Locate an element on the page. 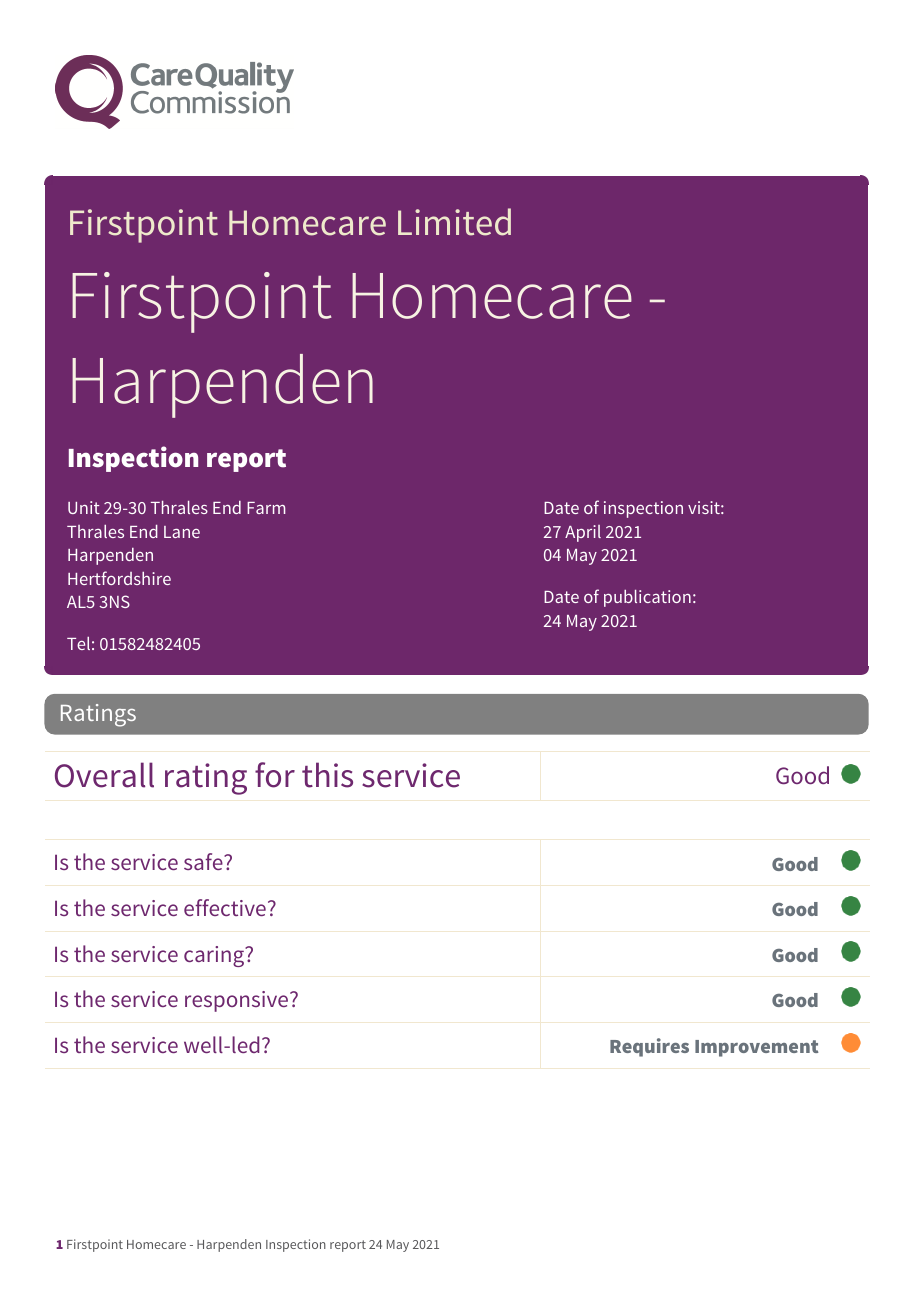 The width and height of the page is (924, 1308). Requires is located at coordinates (649, 1047).
